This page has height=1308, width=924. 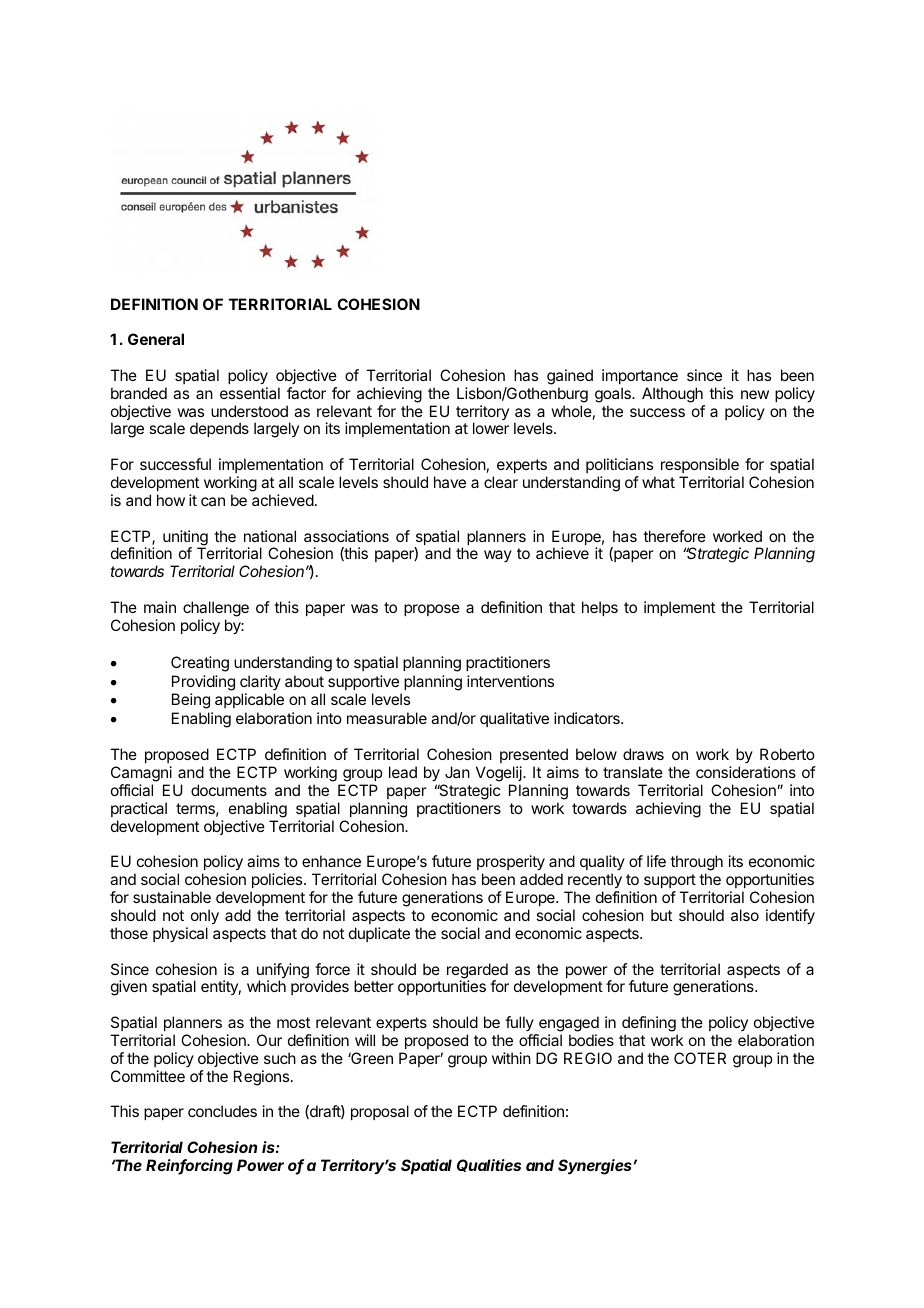 What do you see at coordinates (216, 609) in the page?
I see `challenge` at bounding box center [216, 609].
